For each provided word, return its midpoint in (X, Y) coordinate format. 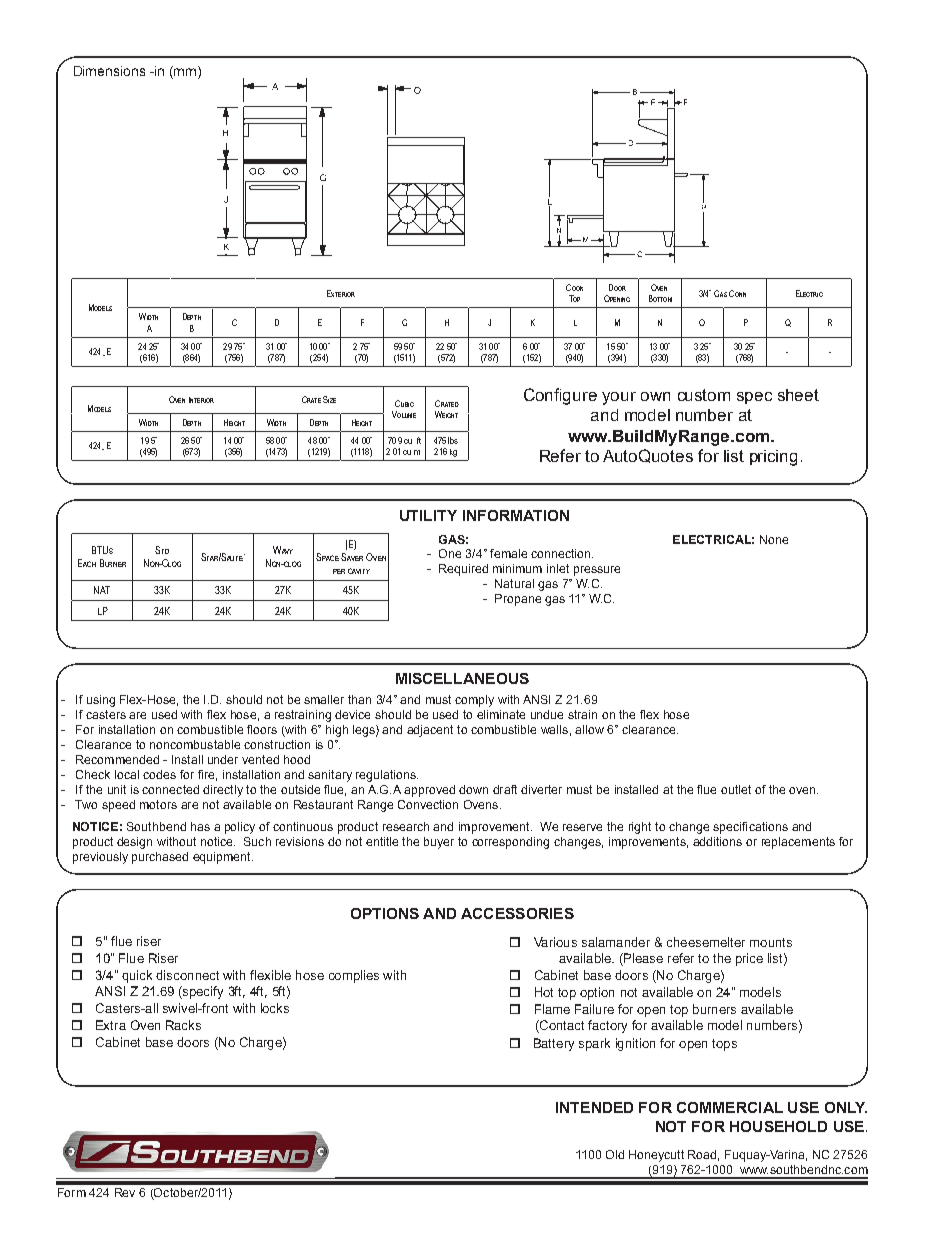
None (774, 539)
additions (717, 841)
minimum (517, 568)
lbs (453, 440)
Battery (554, 1044)
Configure (560, 396)
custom (704, 395)
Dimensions (109, 71)
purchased (160, 858)
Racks (183, 1025)
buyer (439, 843)
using (101, 701)
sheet (798, 395)
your (619, 398)
